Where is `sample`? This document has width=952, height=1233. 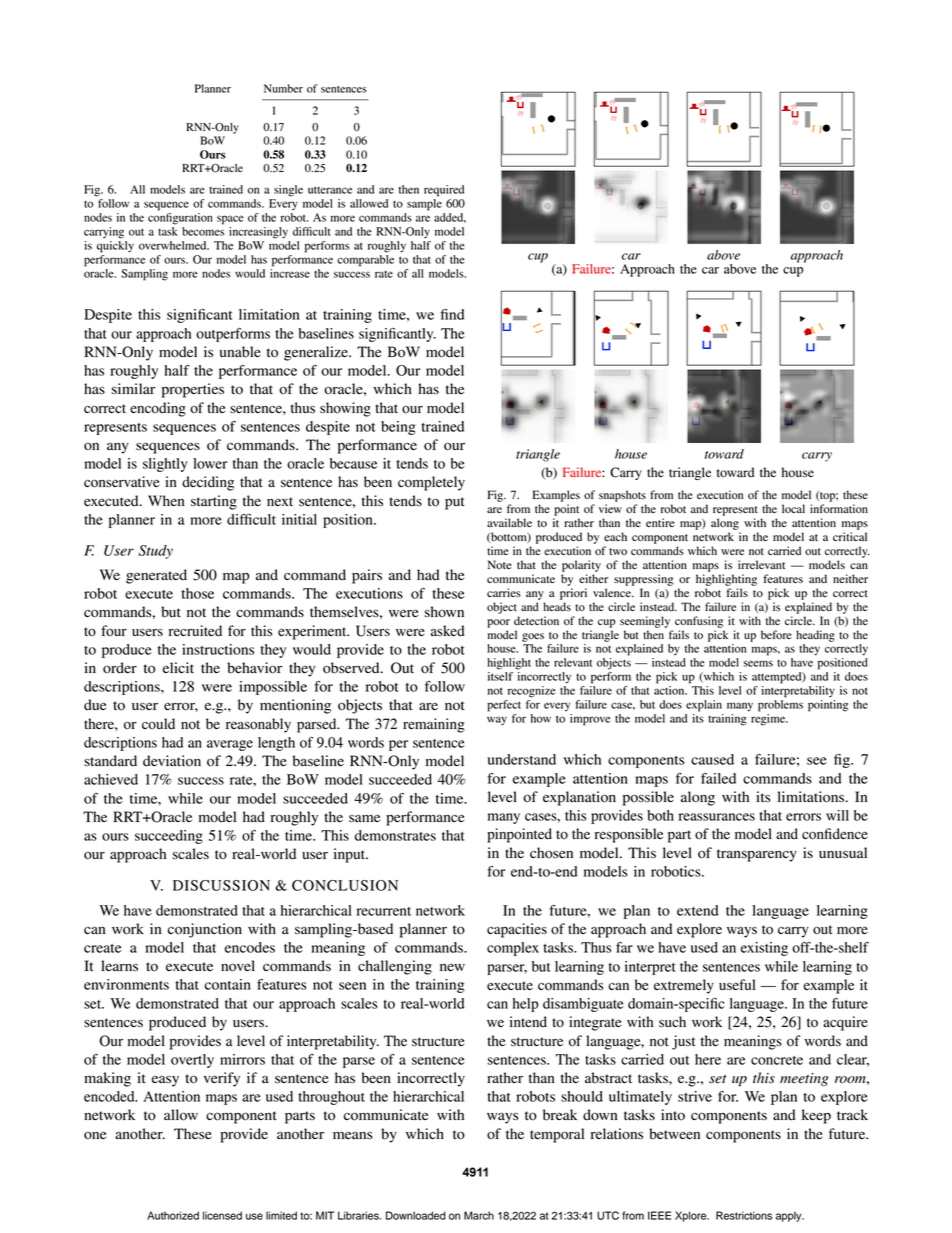 sample is located at coordinates (424, 205).
